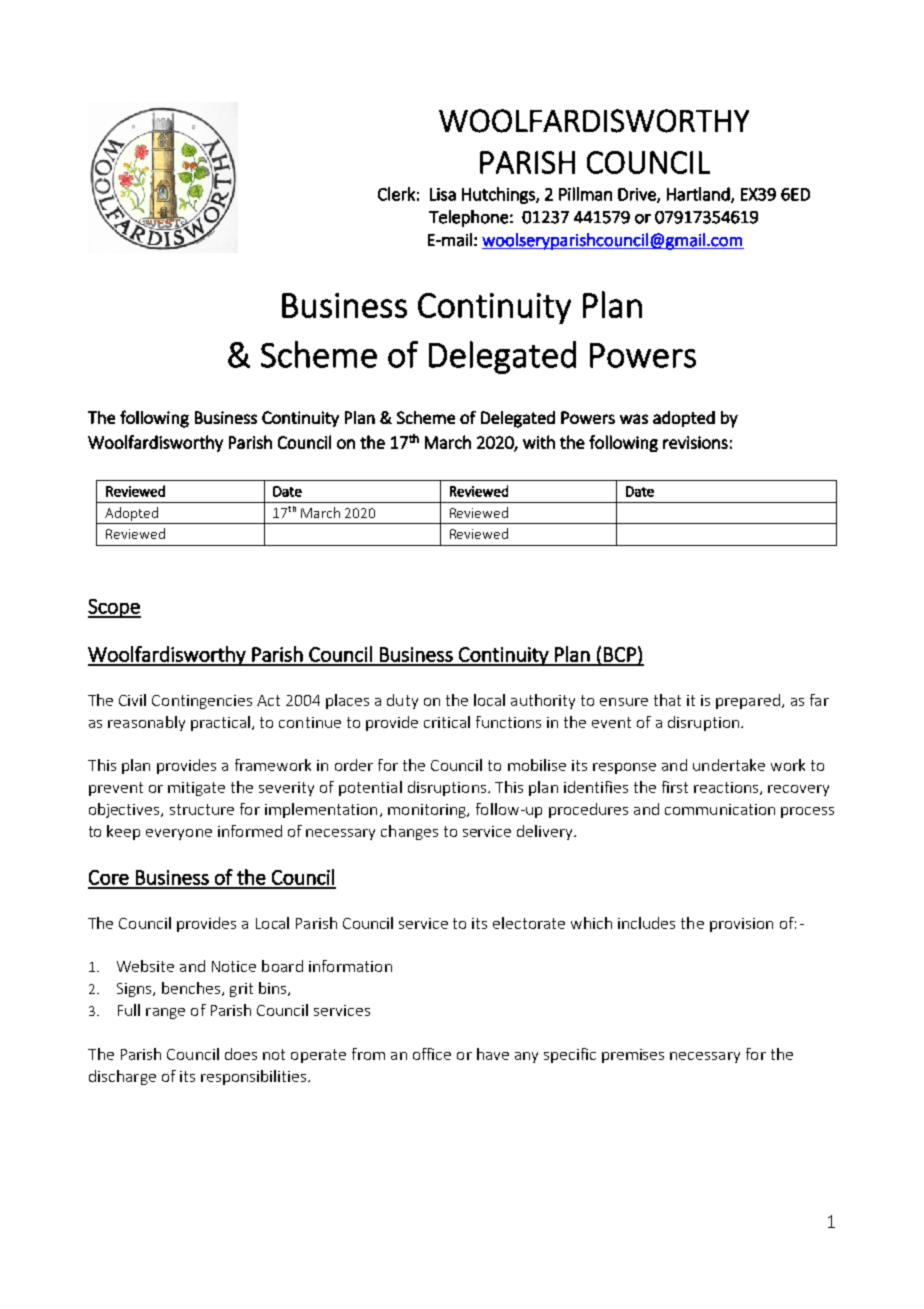 Image resolution: width=924 pixels, height=1309 pixels. What do you see at coordinates (241, 1054) in the screenshot?
I see `does` at bounding box center [241, 1054].
